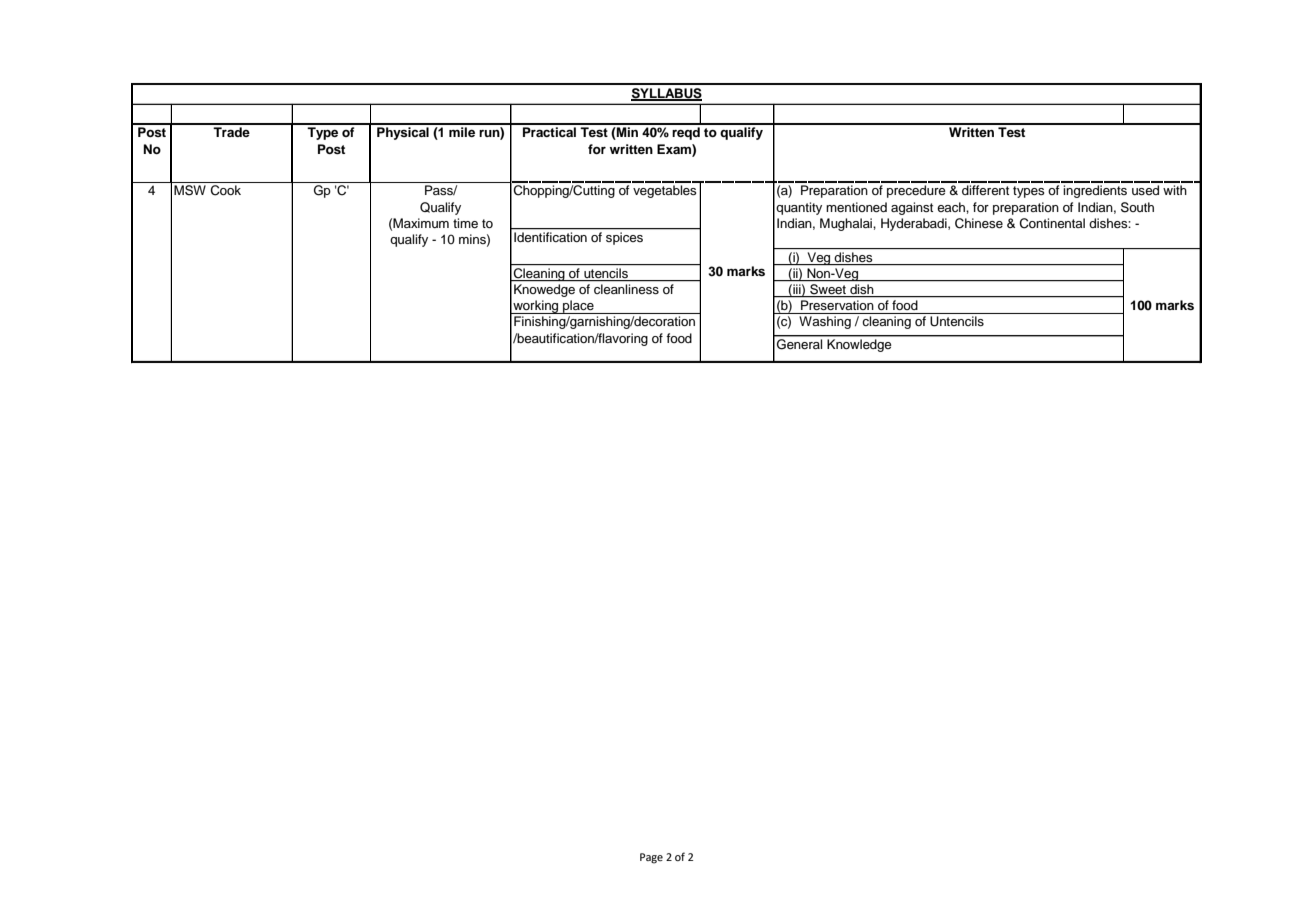 The image size is (1308, 924). I want to click on Trade, so click(231, 132).
